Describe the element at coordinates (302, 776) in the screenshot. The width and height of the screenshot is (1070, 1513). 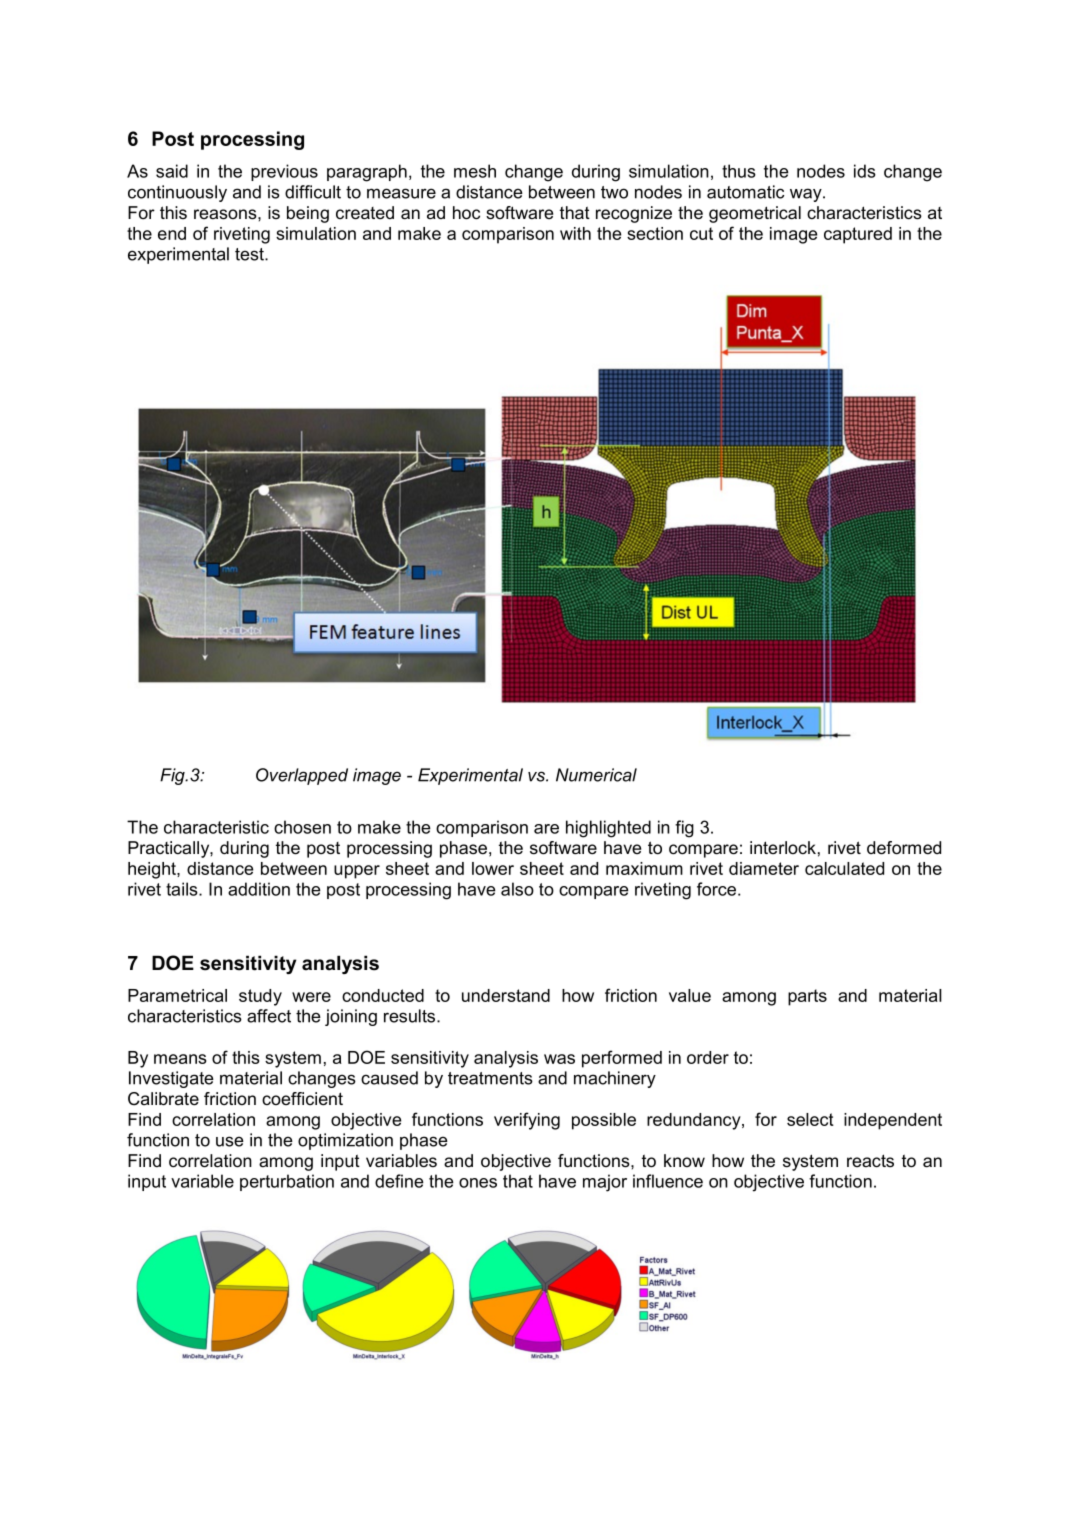
I see `Overlapped` at that location.
